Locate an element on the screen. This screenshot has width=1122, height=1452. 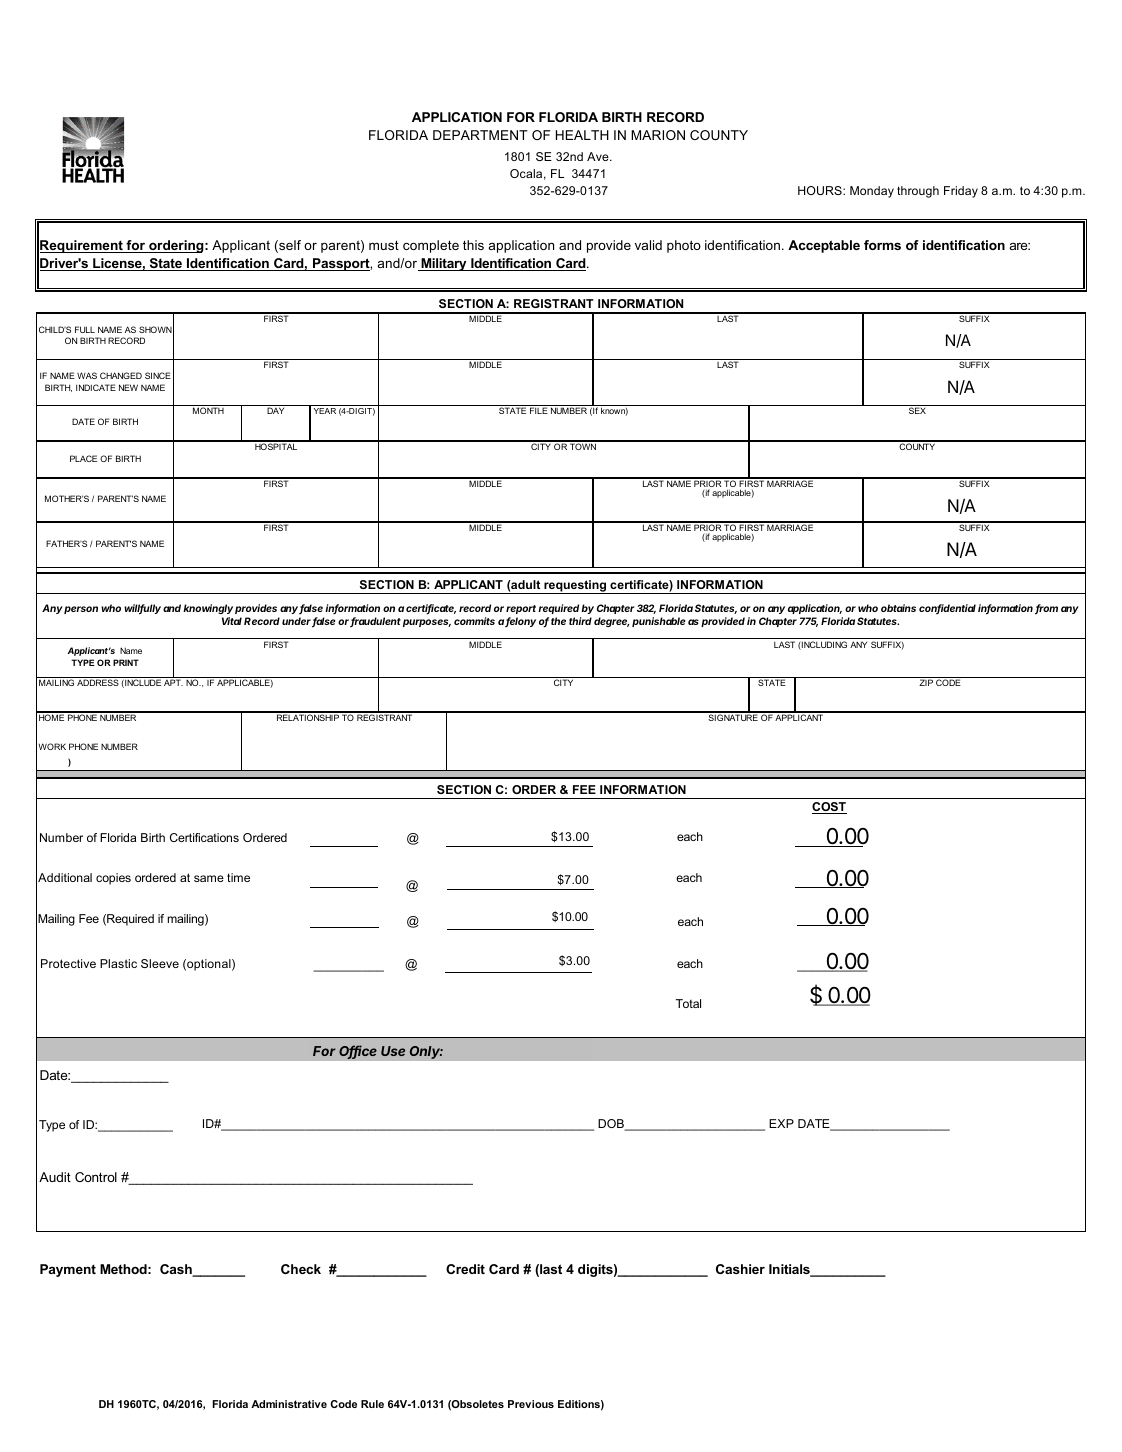
Monday is located at coordinates (872, 192).
